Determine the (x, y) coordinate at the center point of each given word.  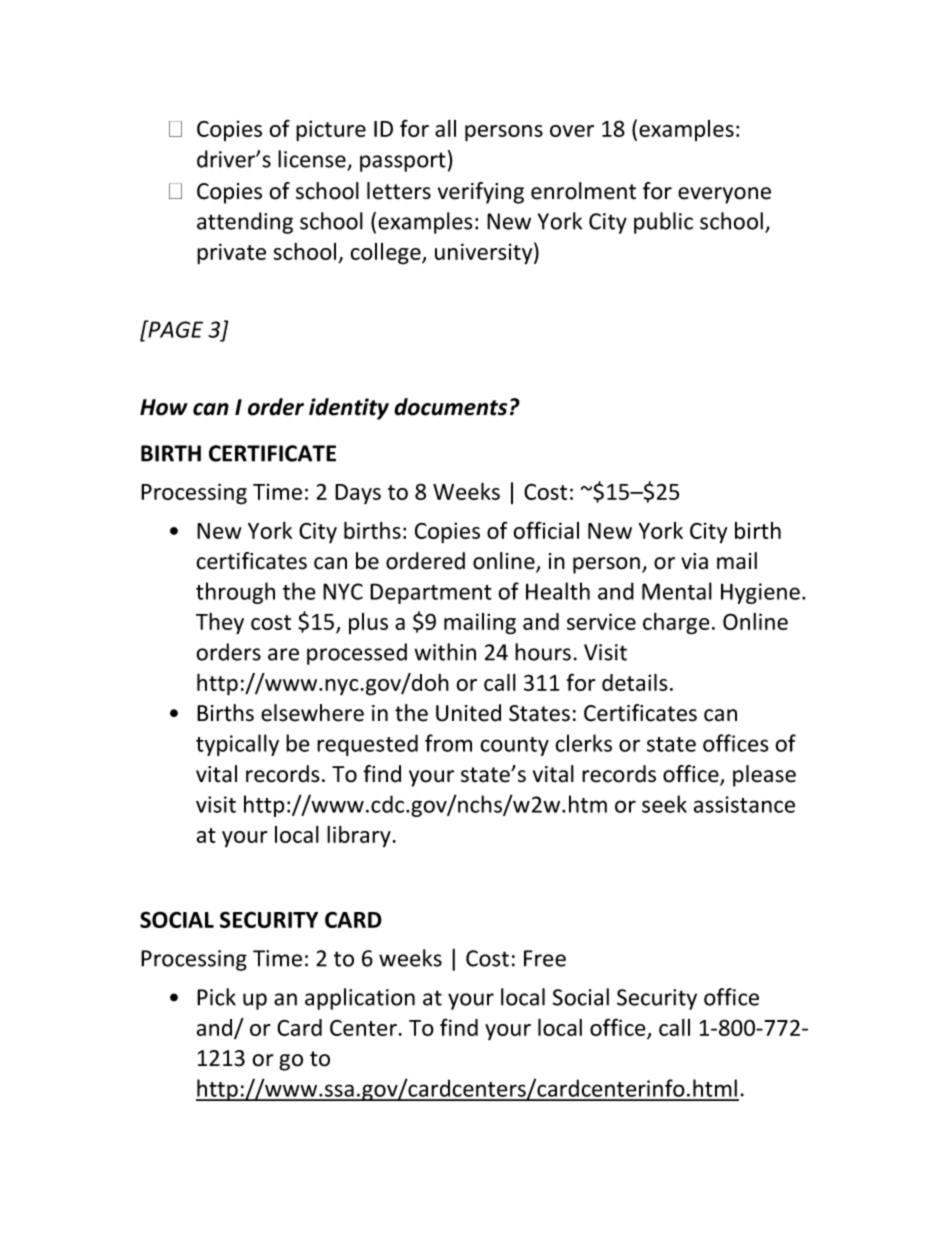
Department (431, 593)
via (694, 561)
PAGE (174, 329)
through (235, 593)
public (663, 223)
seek (664, 804)
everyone (724, 195)
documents (450, 407)
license (313, 160)
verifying (481, 193)
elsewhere (312, 713)
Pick (216, 997)
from (448, 743)
